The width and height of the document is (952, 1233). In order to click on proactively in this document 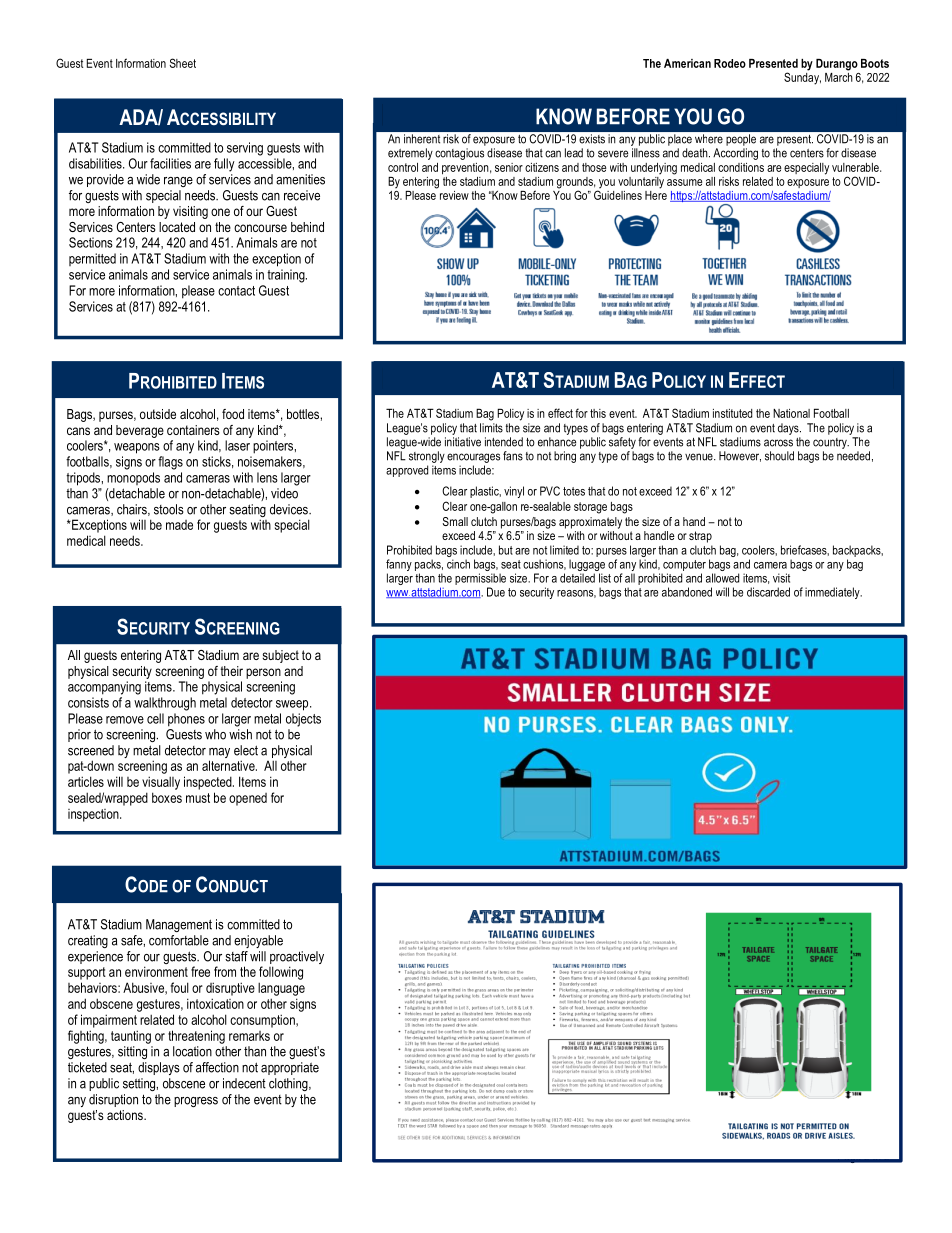, I will do `click(297, 959)`.
